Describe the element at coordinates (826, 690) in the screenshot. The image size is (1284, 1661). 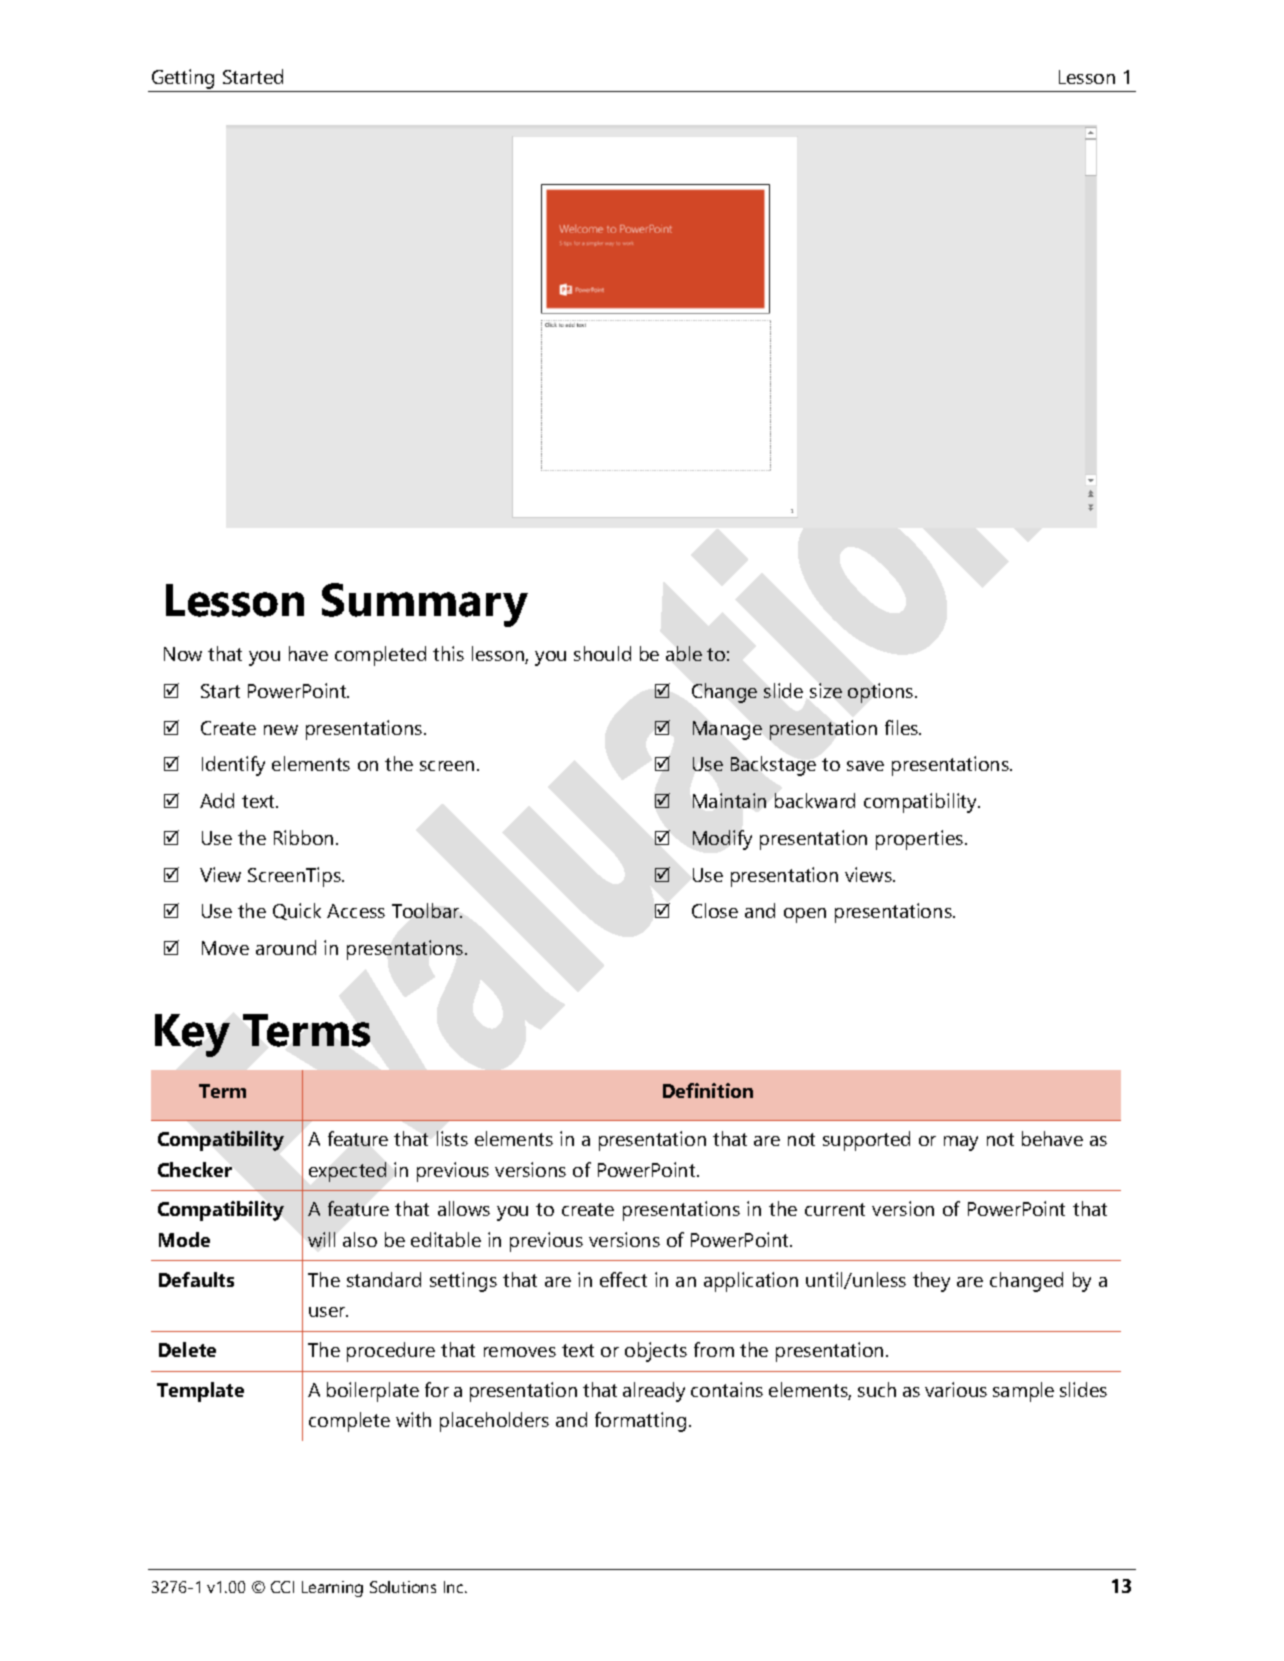
I see `size` at that location.
